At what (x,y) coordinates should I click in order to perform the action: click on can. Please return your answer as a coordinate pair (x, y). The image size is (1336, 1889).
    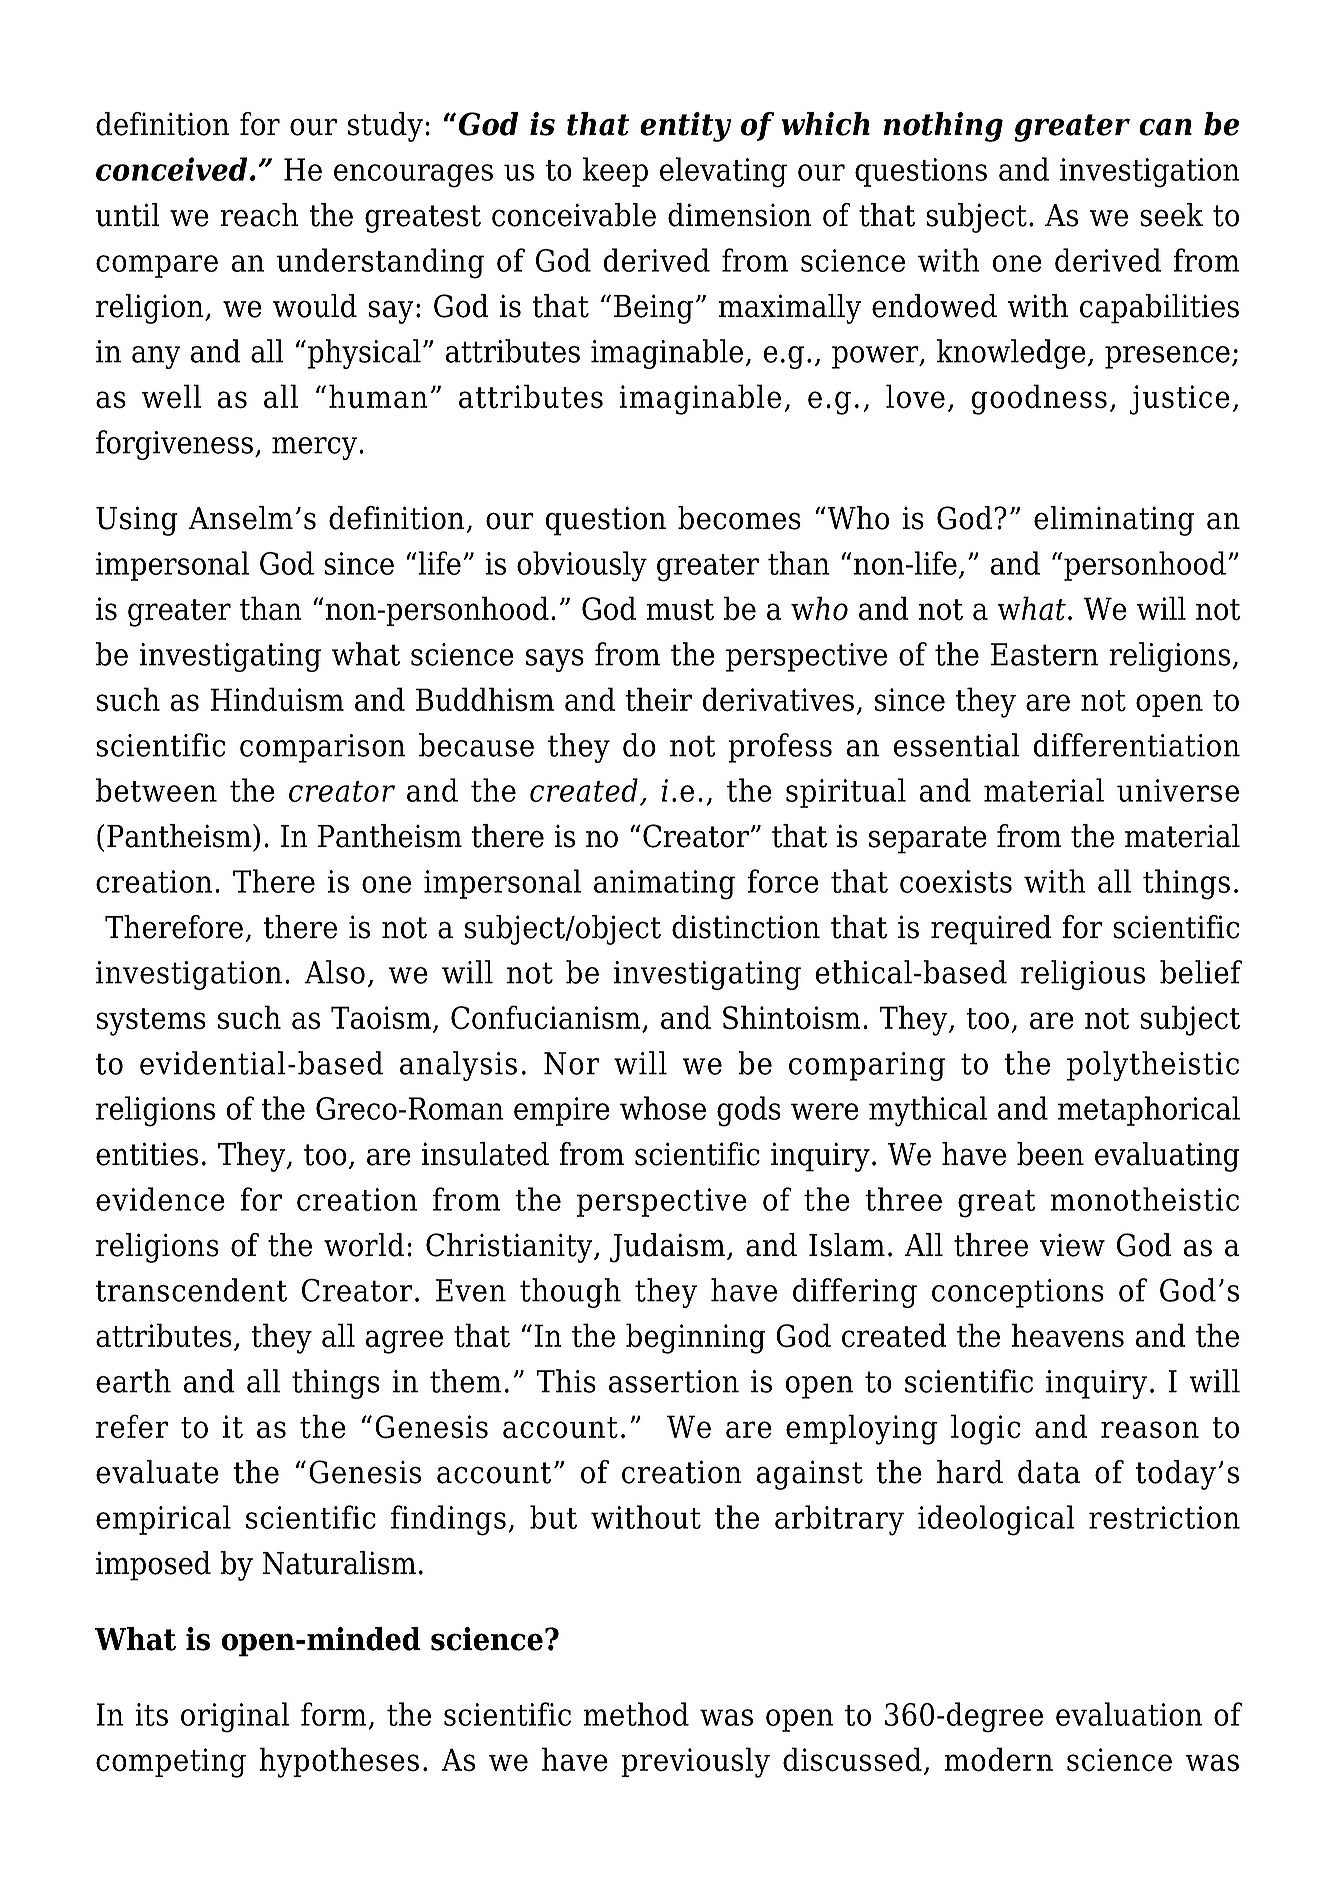
    Looking at the image, I should click on (1165, 127).
